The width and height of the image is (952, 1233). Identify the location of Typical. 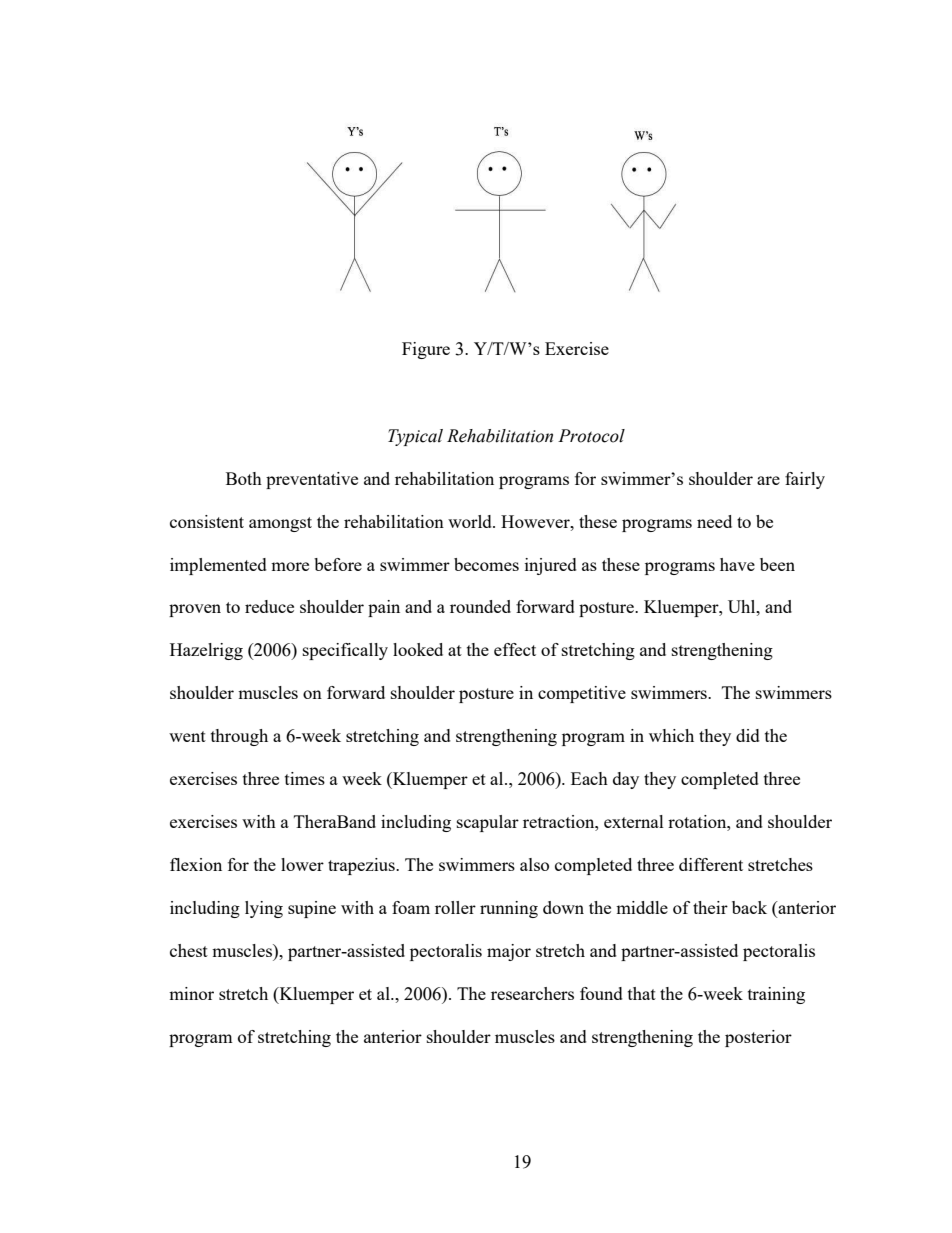
(415, 437).
